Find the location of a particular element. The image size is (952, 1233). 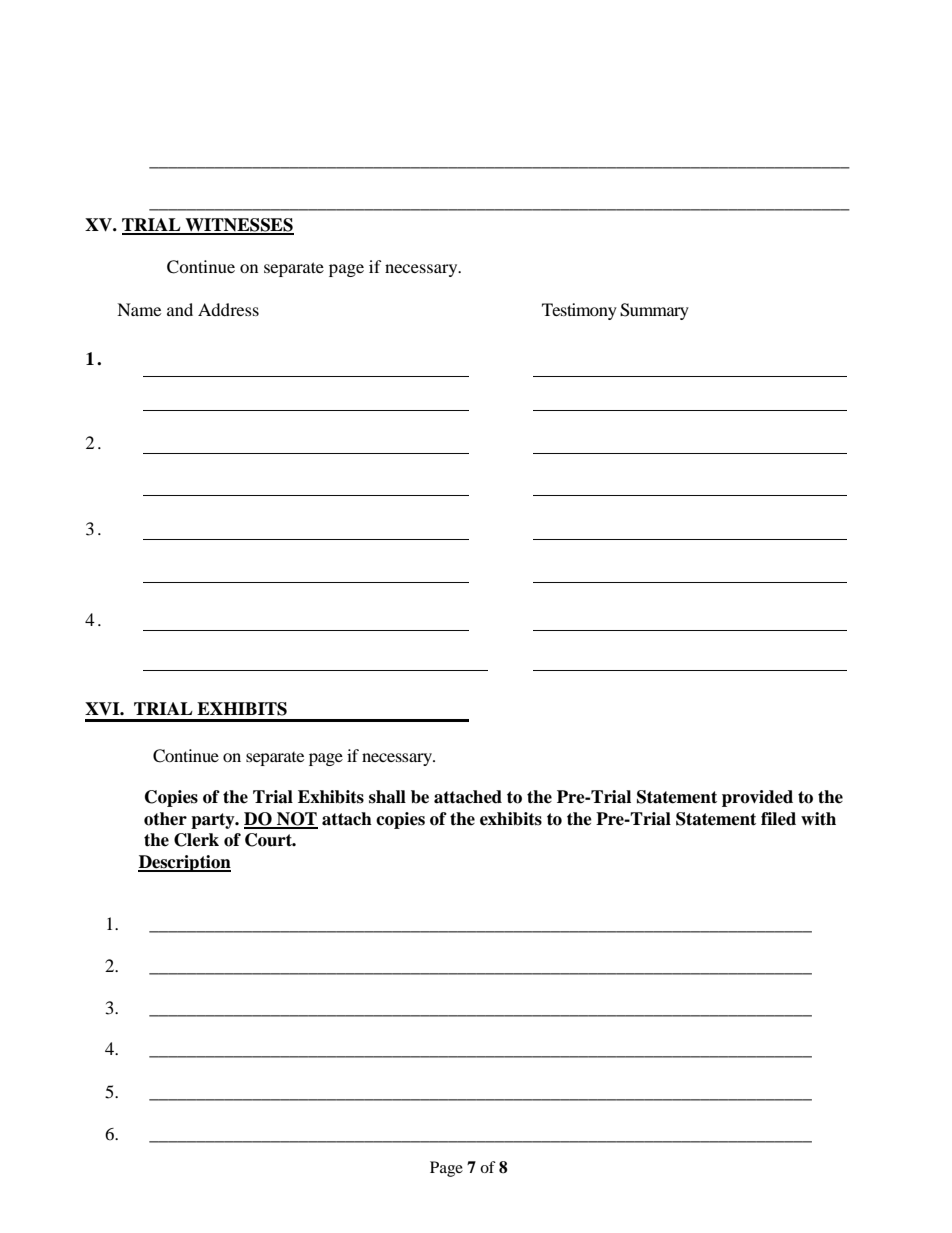

other is located at coordinates (165, 819).
